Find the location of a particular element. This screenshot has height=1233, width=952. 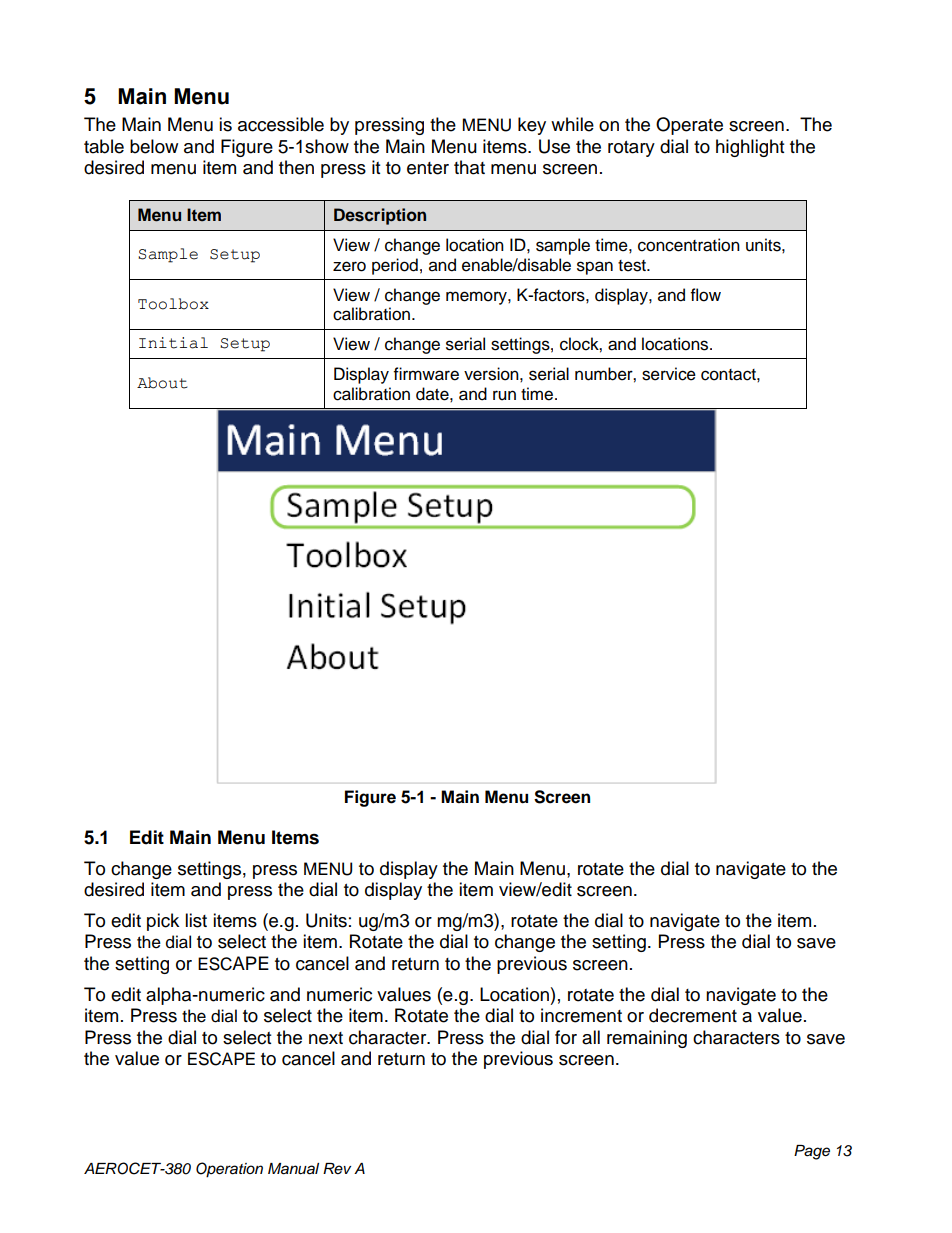

increment is located at coordinates (581, 1015).
